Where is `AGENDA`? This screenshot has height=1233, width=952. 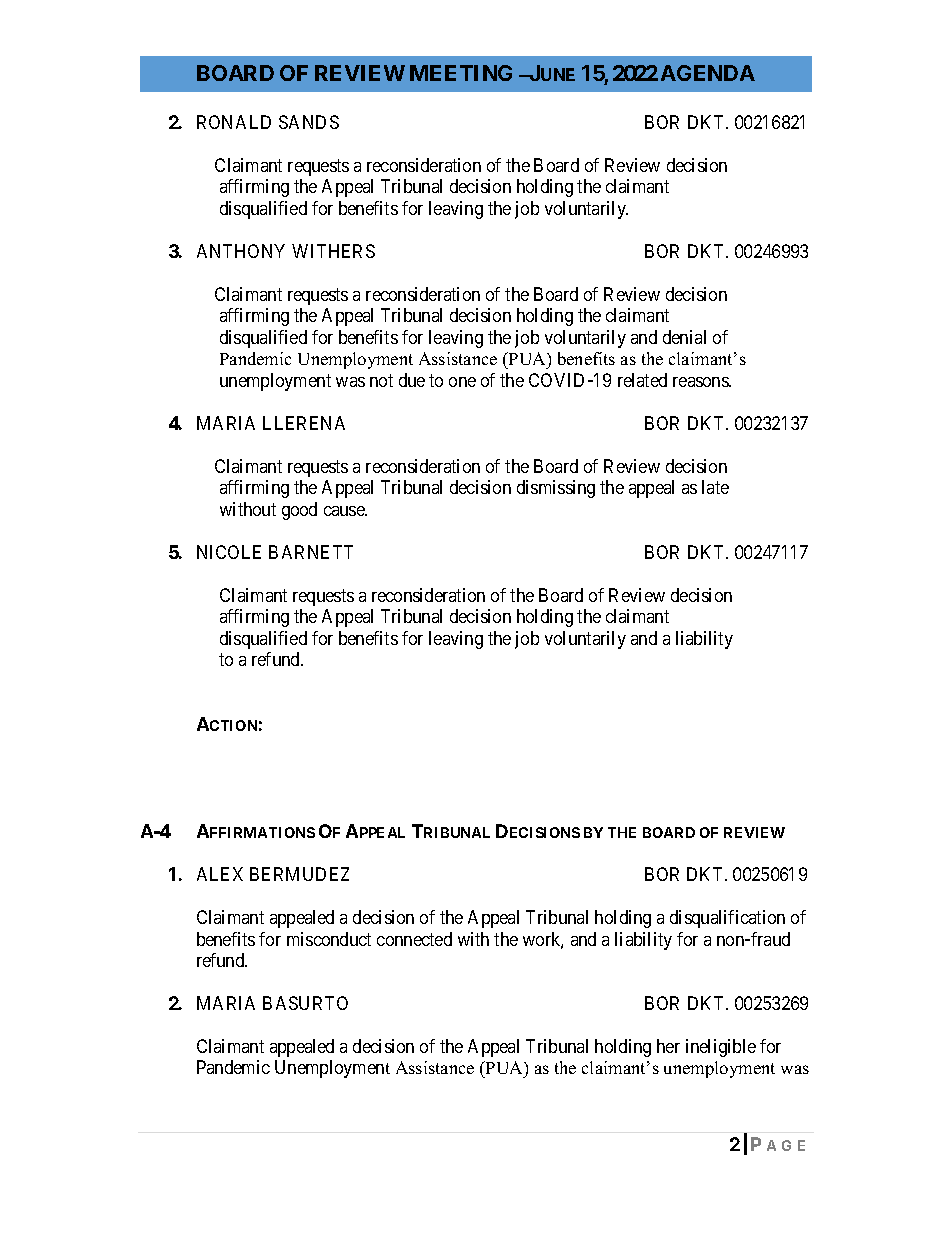
AGENDA is located at coordinates (708, 73).
